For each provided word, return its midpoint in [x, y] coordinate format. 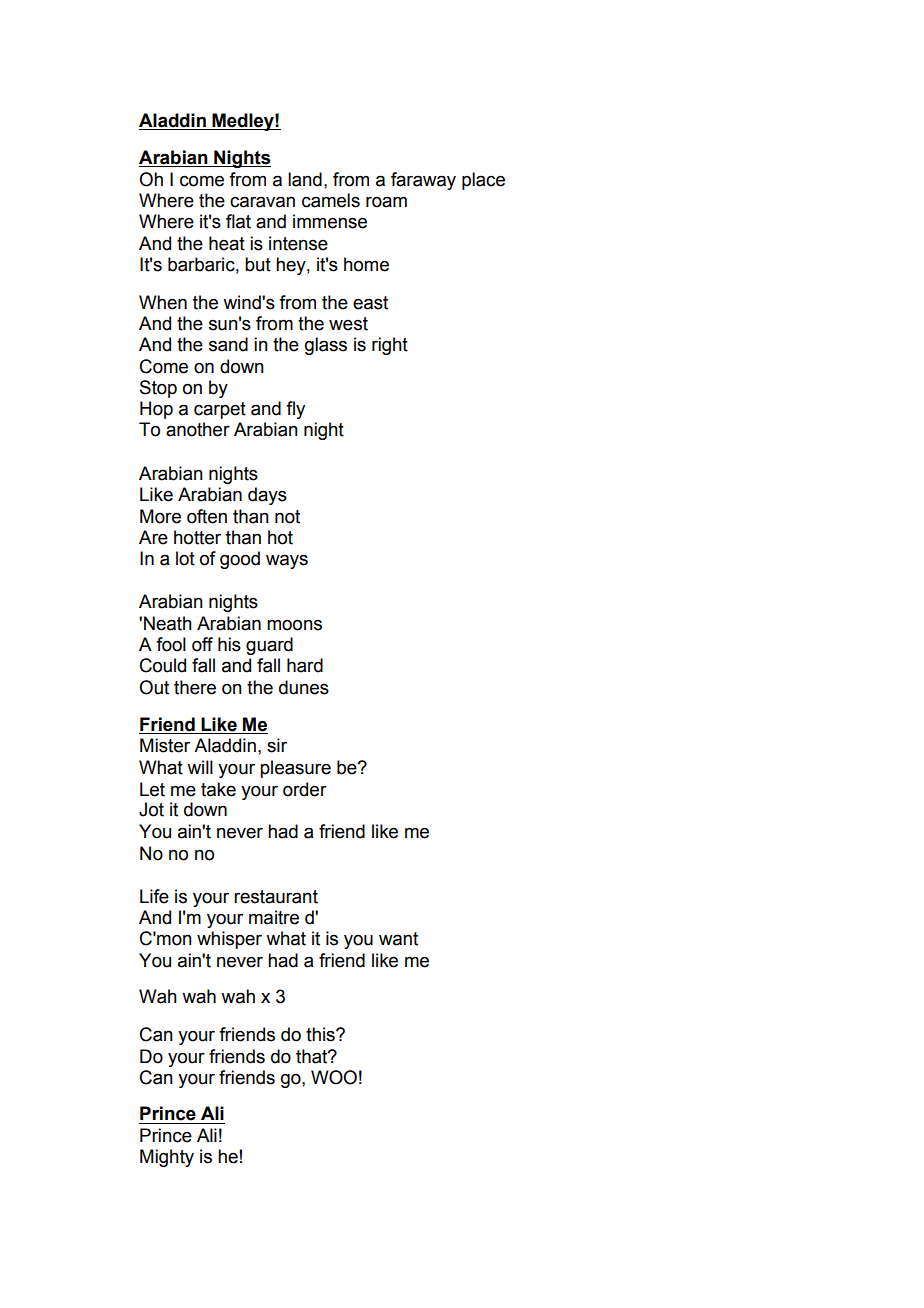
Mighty [167, 1158]
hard [305, 665]
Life [154, 896]
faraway [423, 181]
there [195, 687]
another [198, 429]
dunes [304, 687]
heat [227, 243]
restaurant [276, 897]
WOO [334, 1077]
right [390, 346]
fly [295, 410]
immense [330, 221]
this [321, 1034]
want [398, 939]
